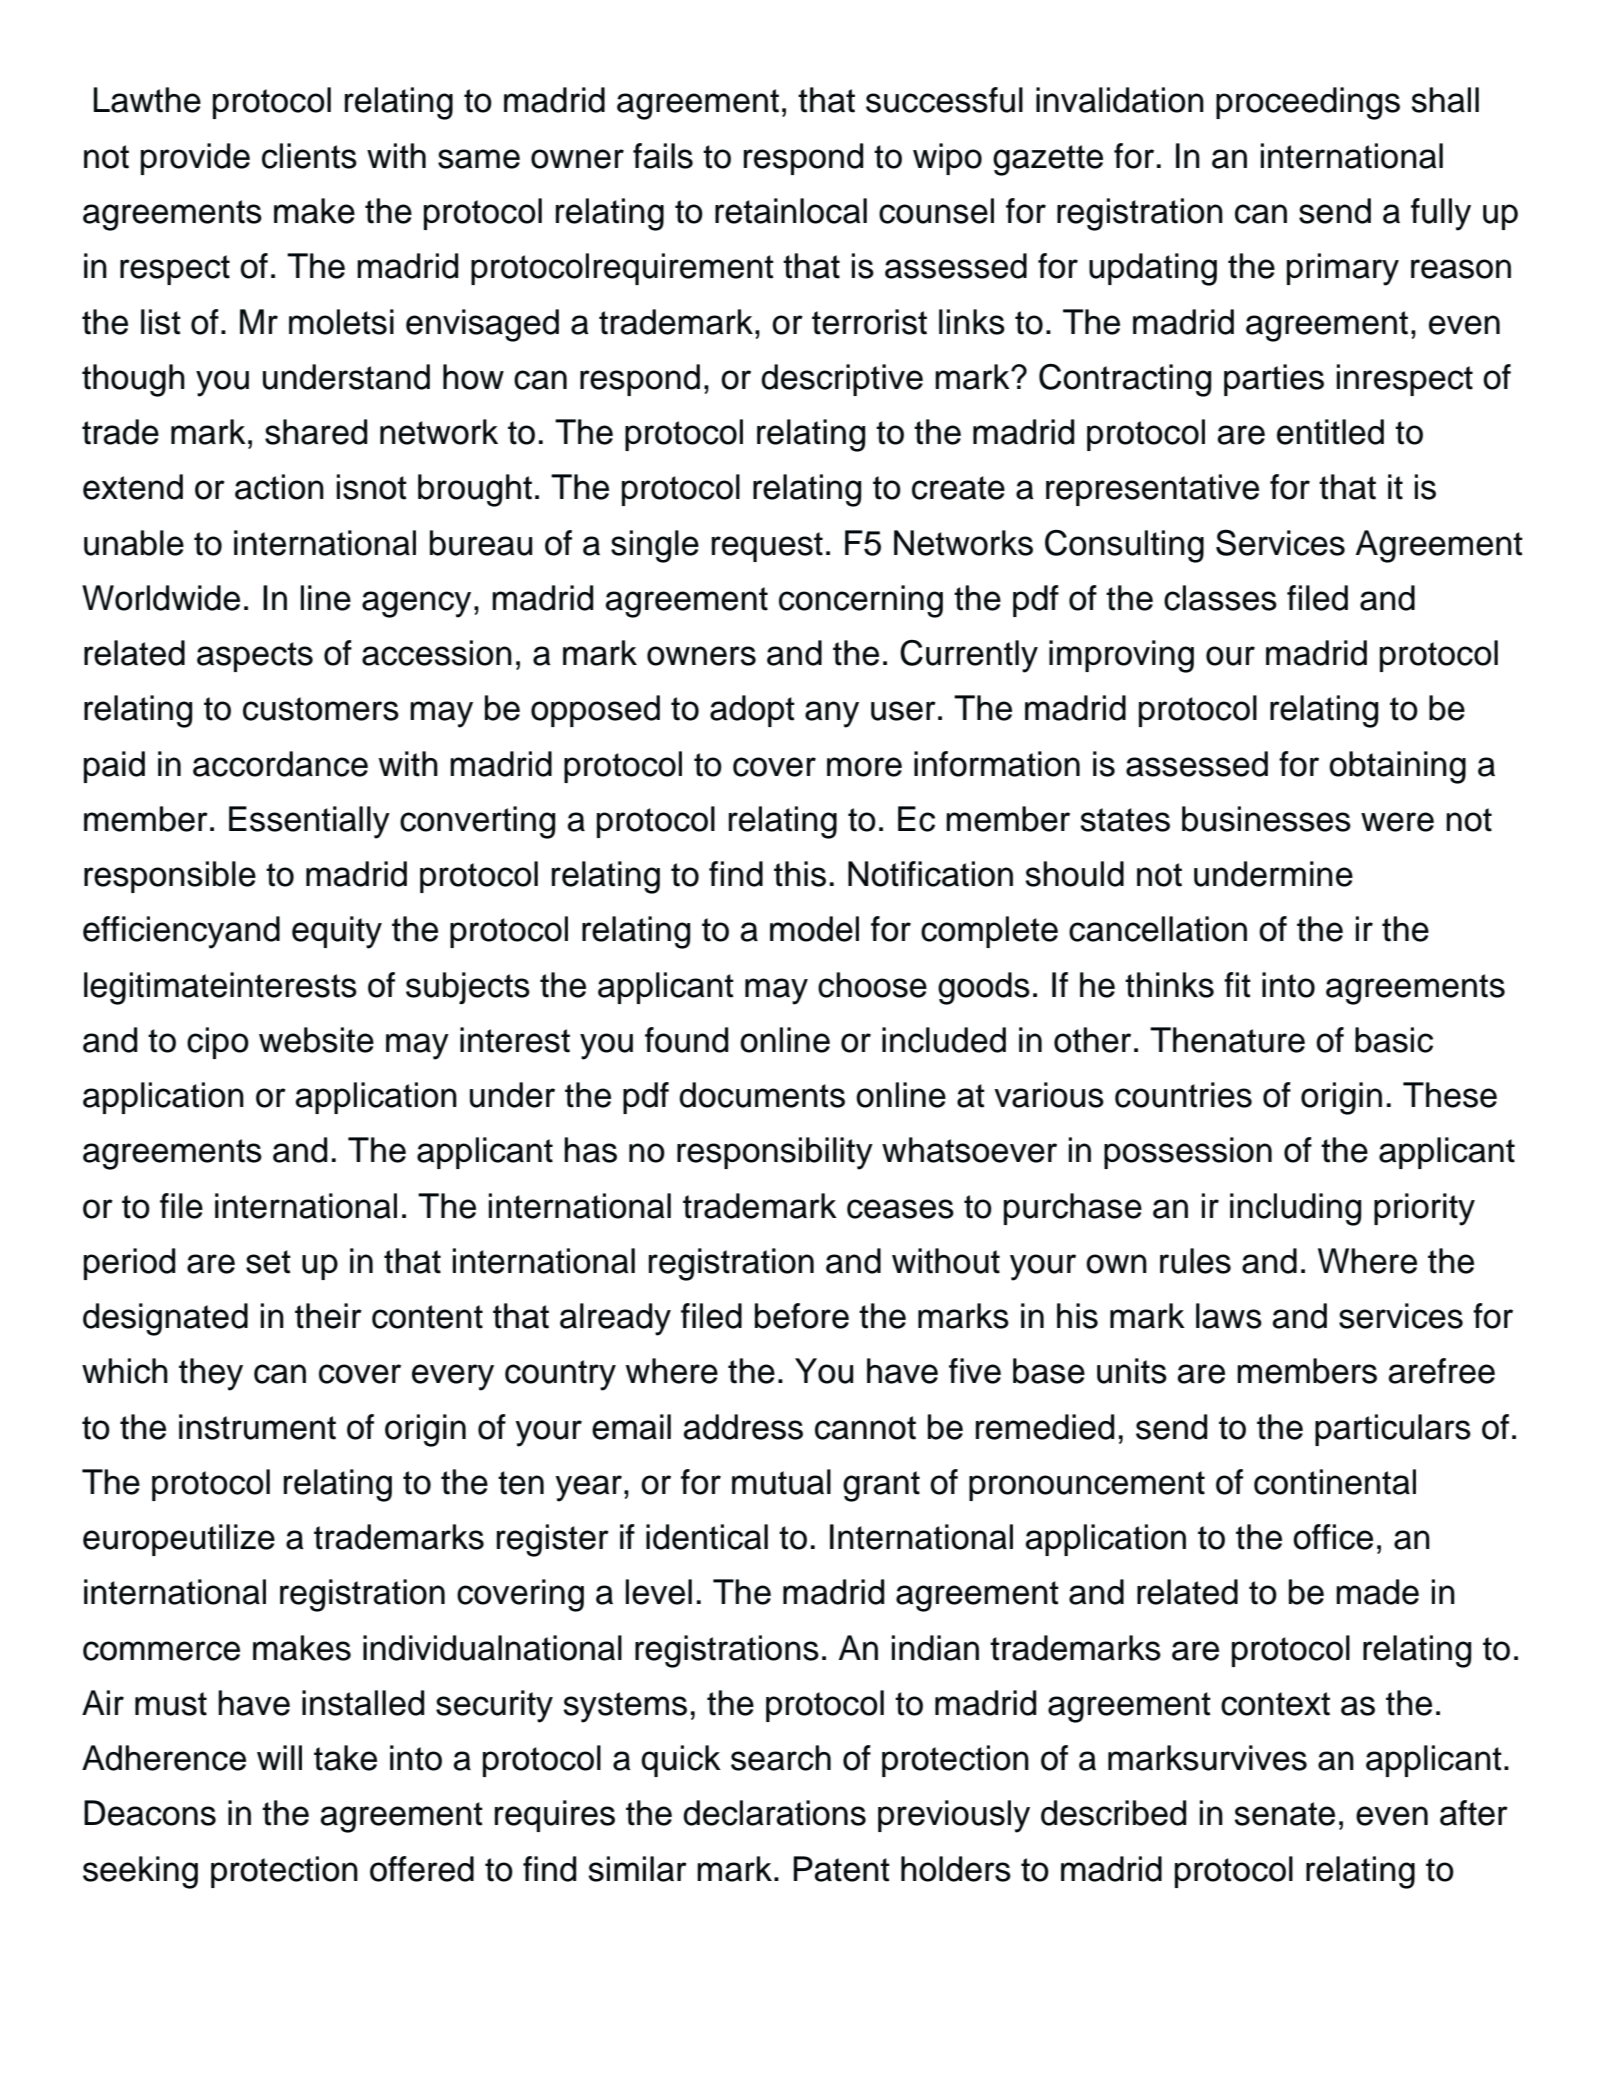  Describe the element at coordinates (257, 1427) in the screenshot. I see `instrument` at that location.
